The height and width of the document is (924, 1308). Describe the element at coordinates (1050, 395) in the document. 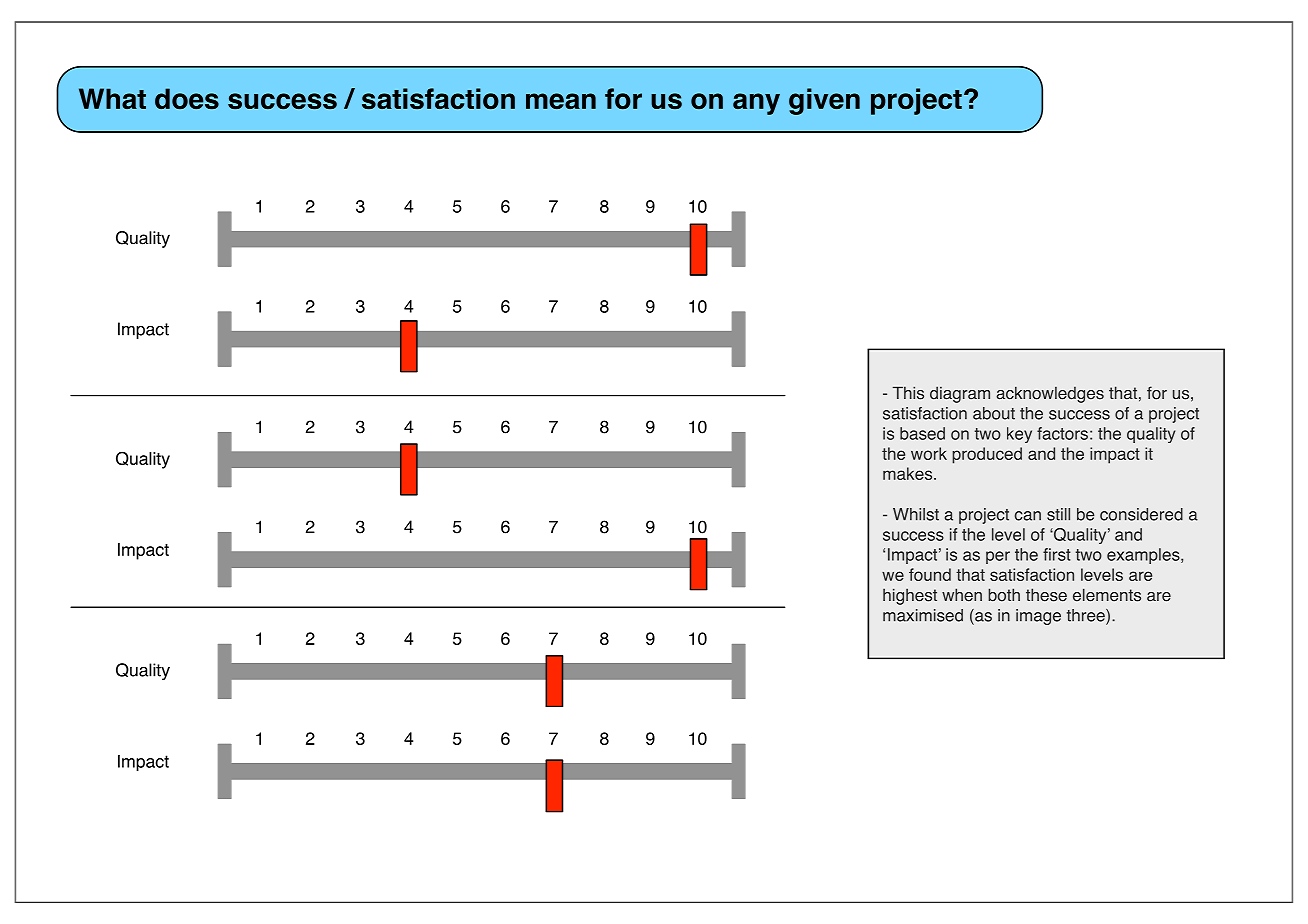

I see `acknowledges` at that location.
